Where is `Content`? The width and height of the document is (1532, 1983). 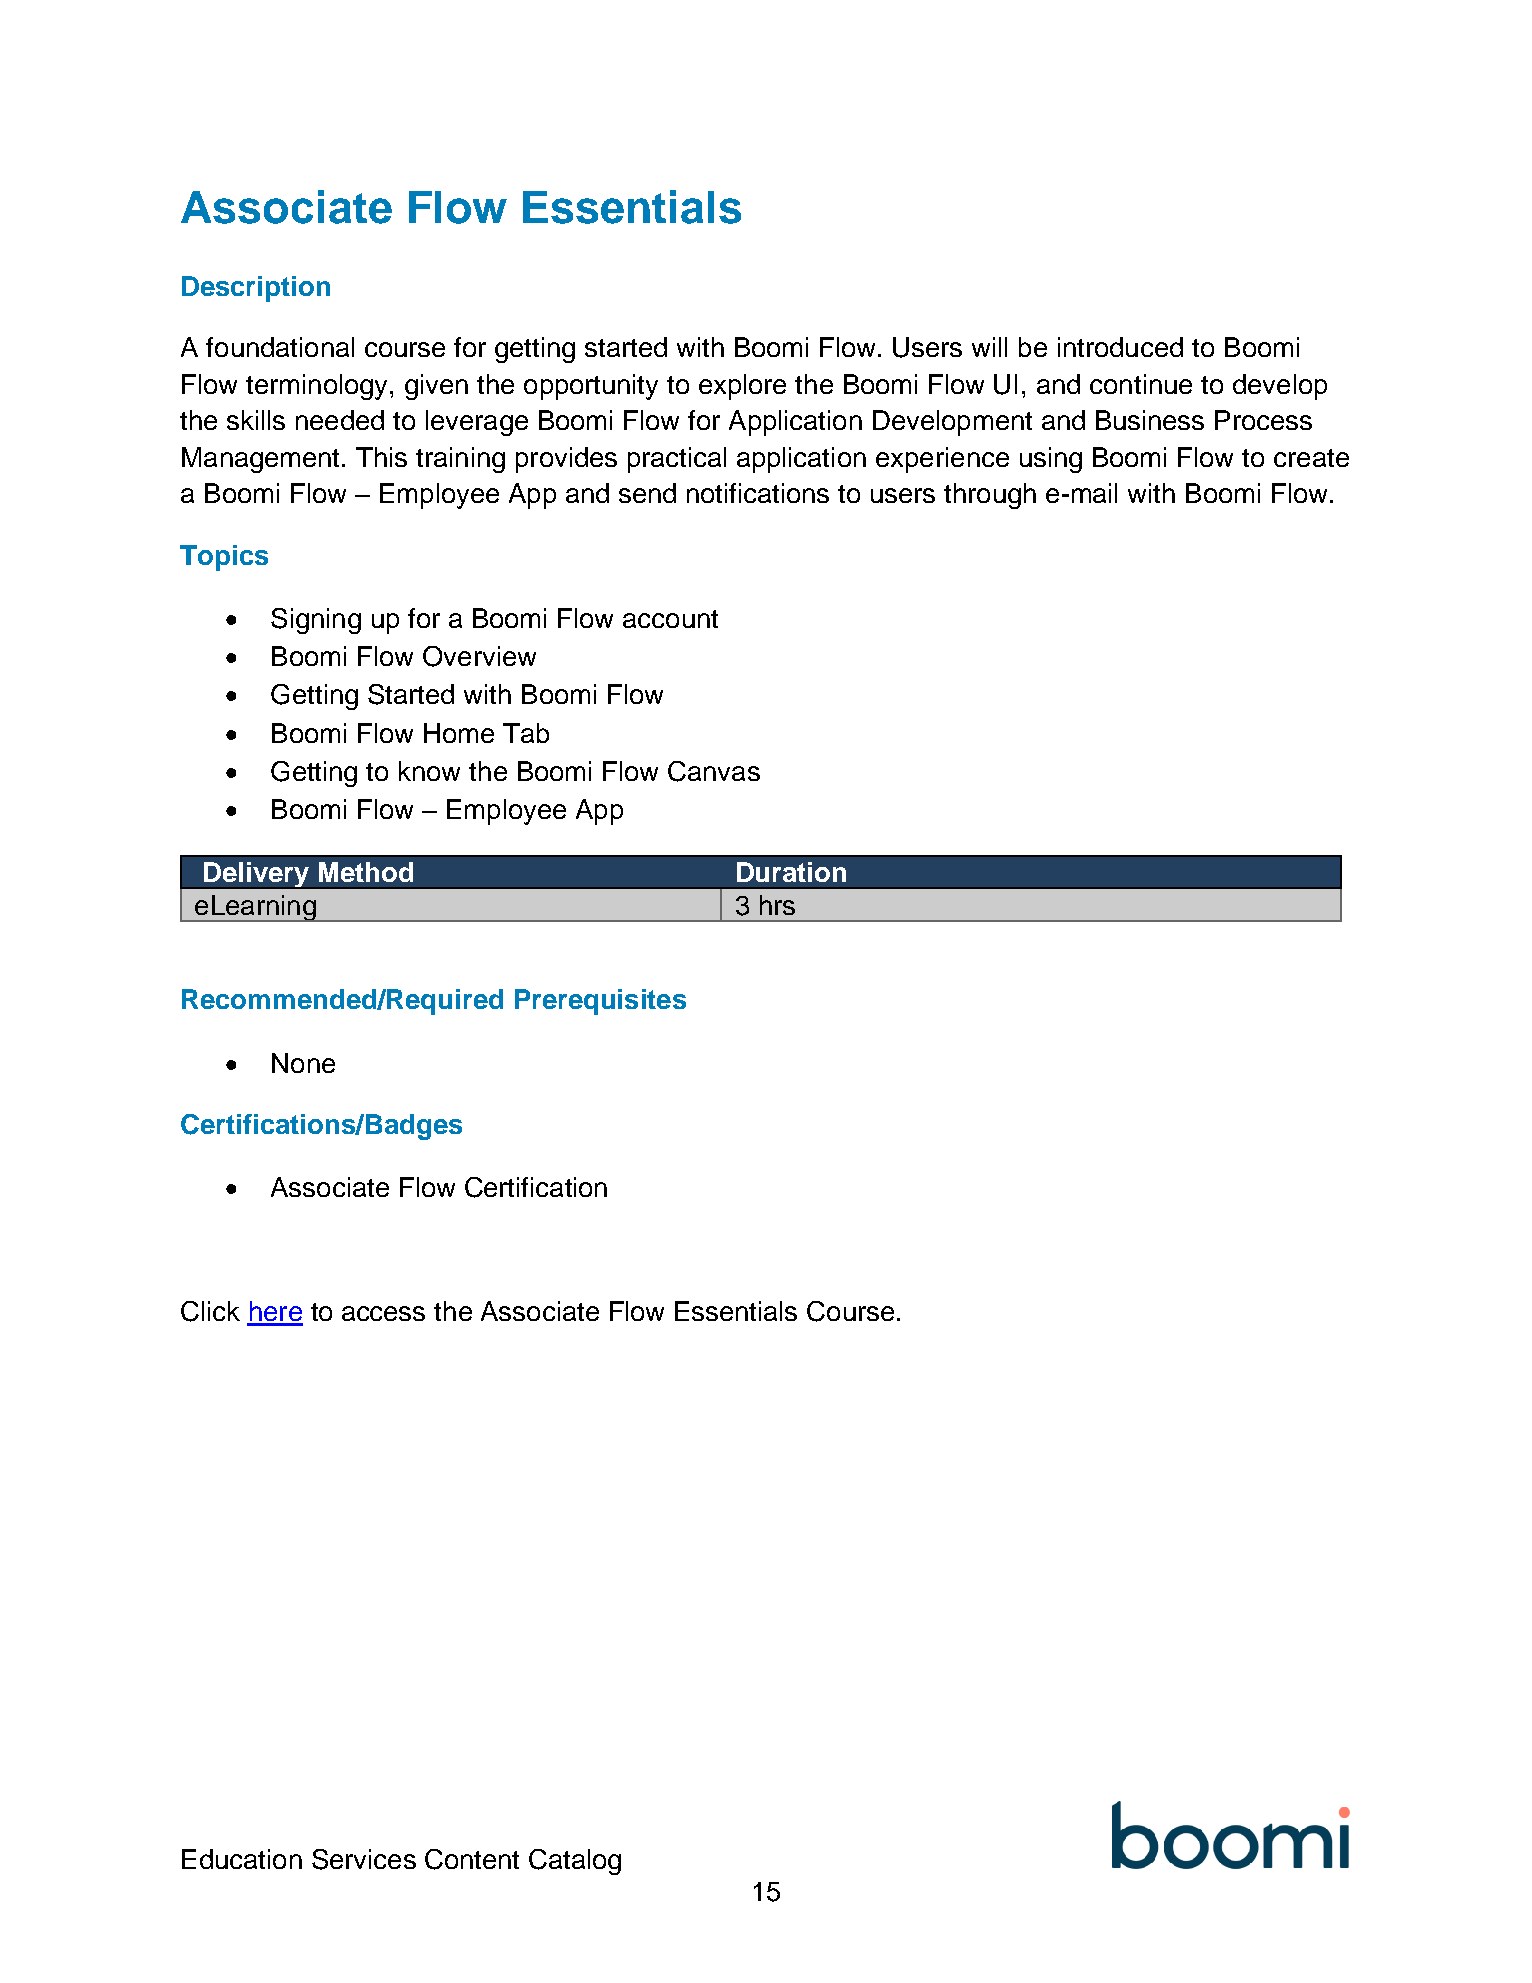
Content is located at coordinates (472, 1859).
